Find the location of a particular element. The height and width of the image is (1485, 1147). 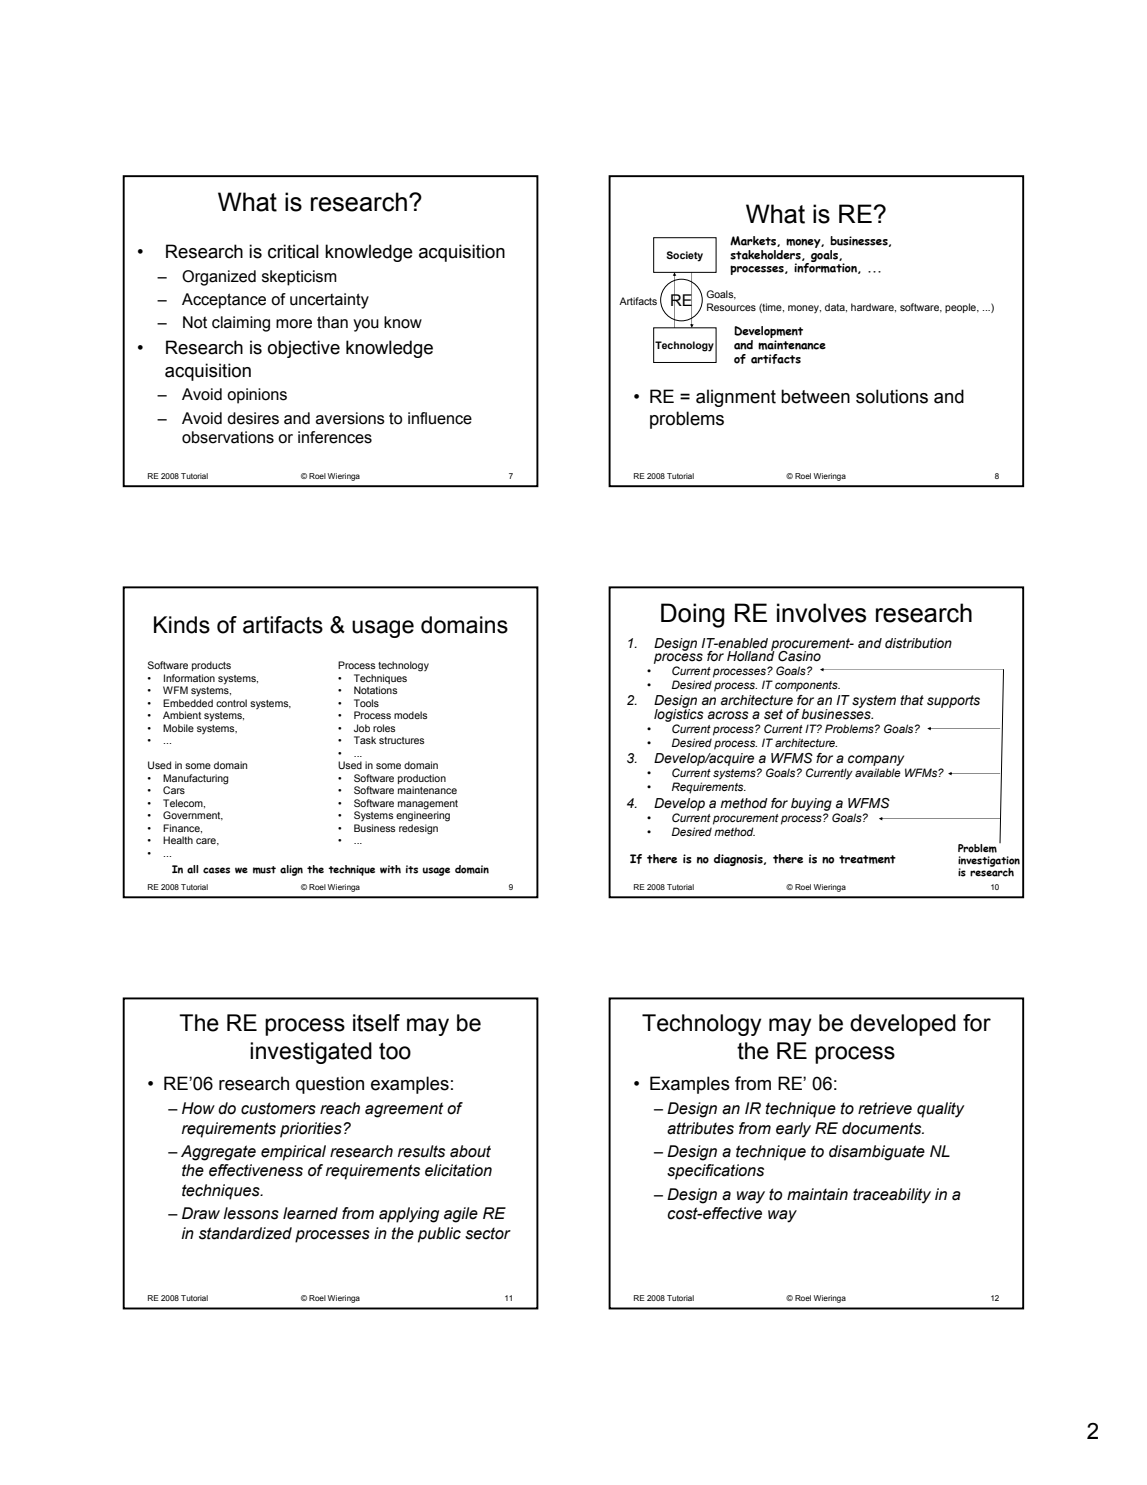

control is located at coordinates (231, 703).
